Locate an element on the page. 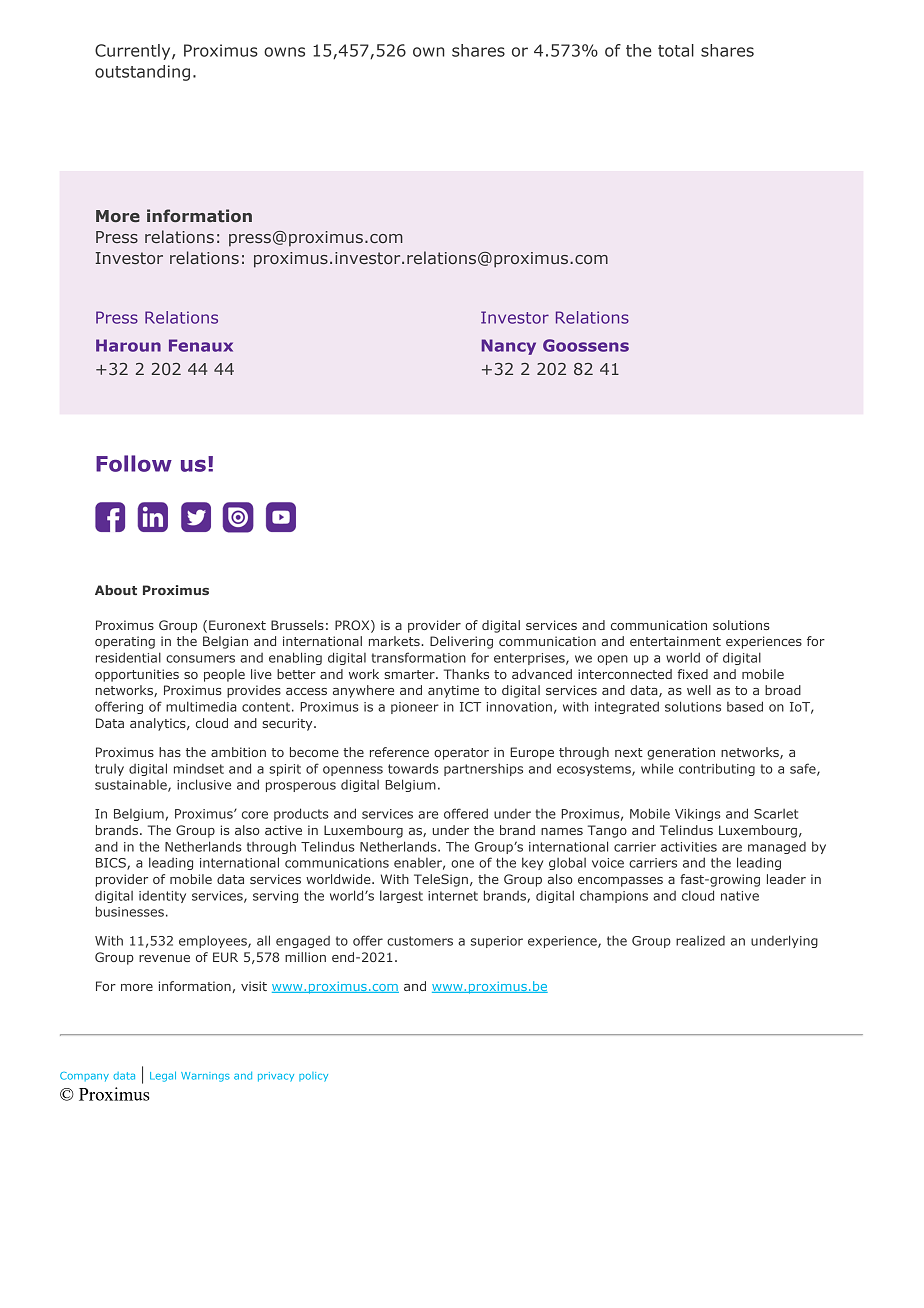 This image has height=1308, width=924. fixed is located at coordinates (692, 674).
